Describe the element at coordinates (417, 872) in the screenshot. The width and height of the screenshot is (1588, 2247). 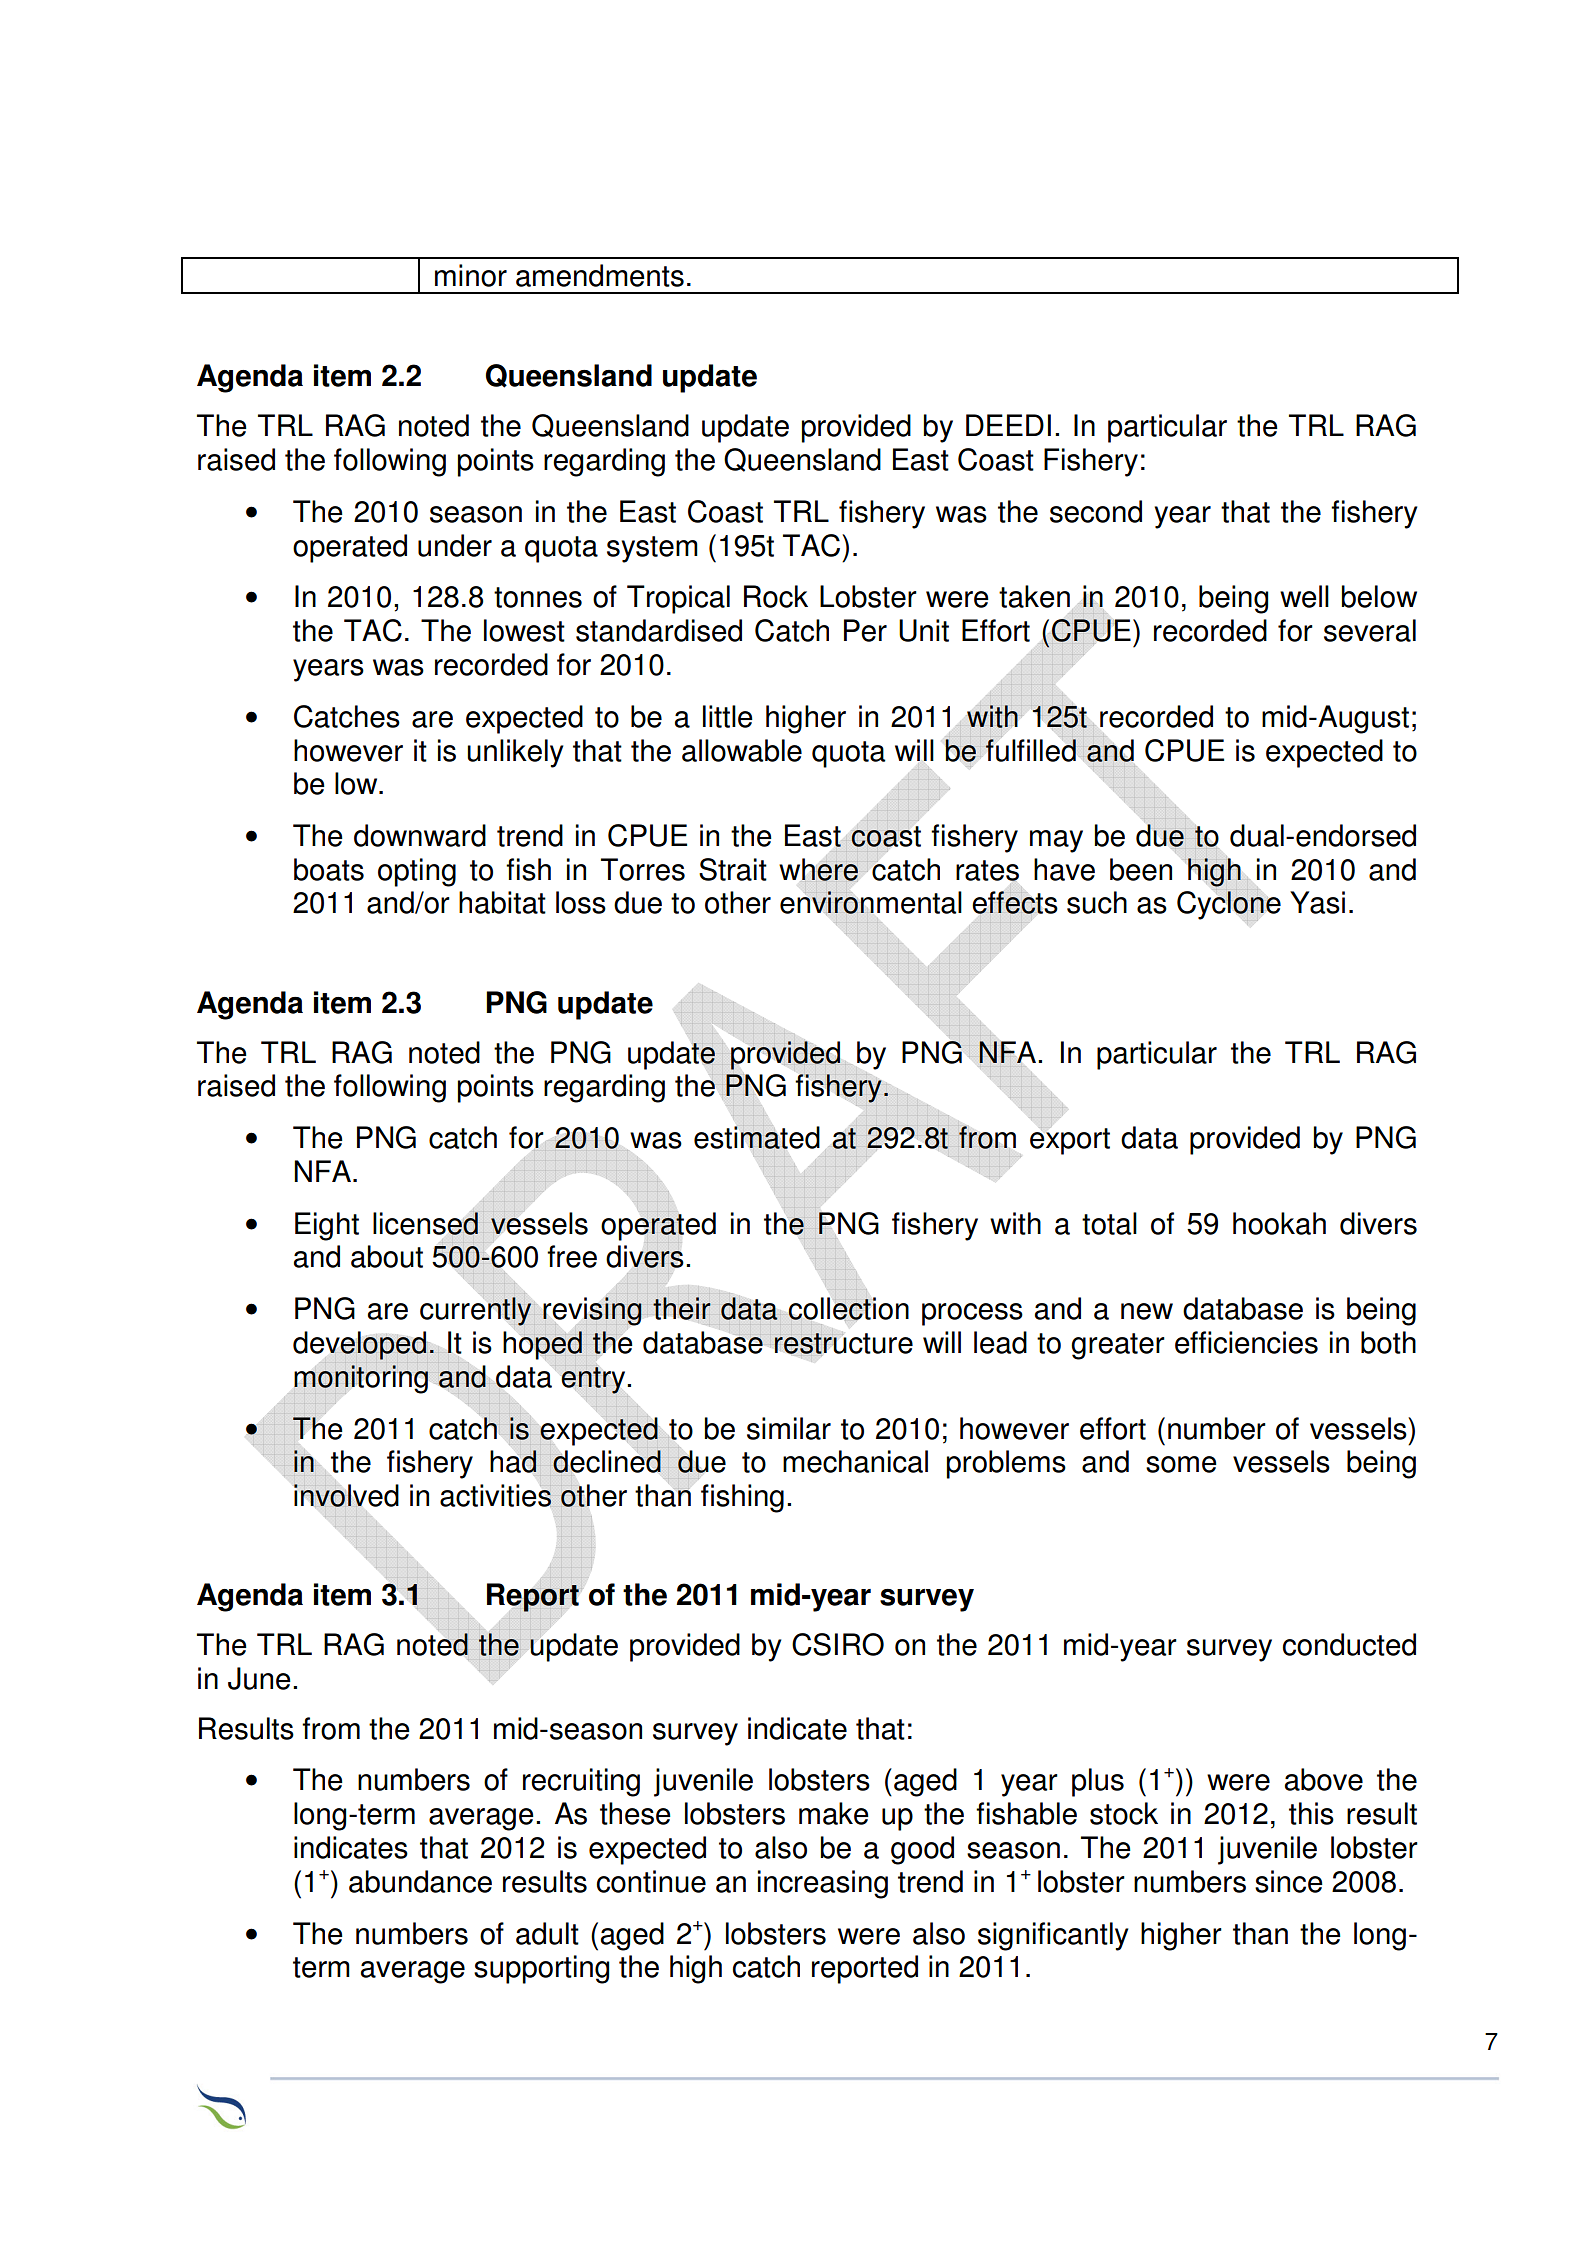
I see `opting` at that location.
